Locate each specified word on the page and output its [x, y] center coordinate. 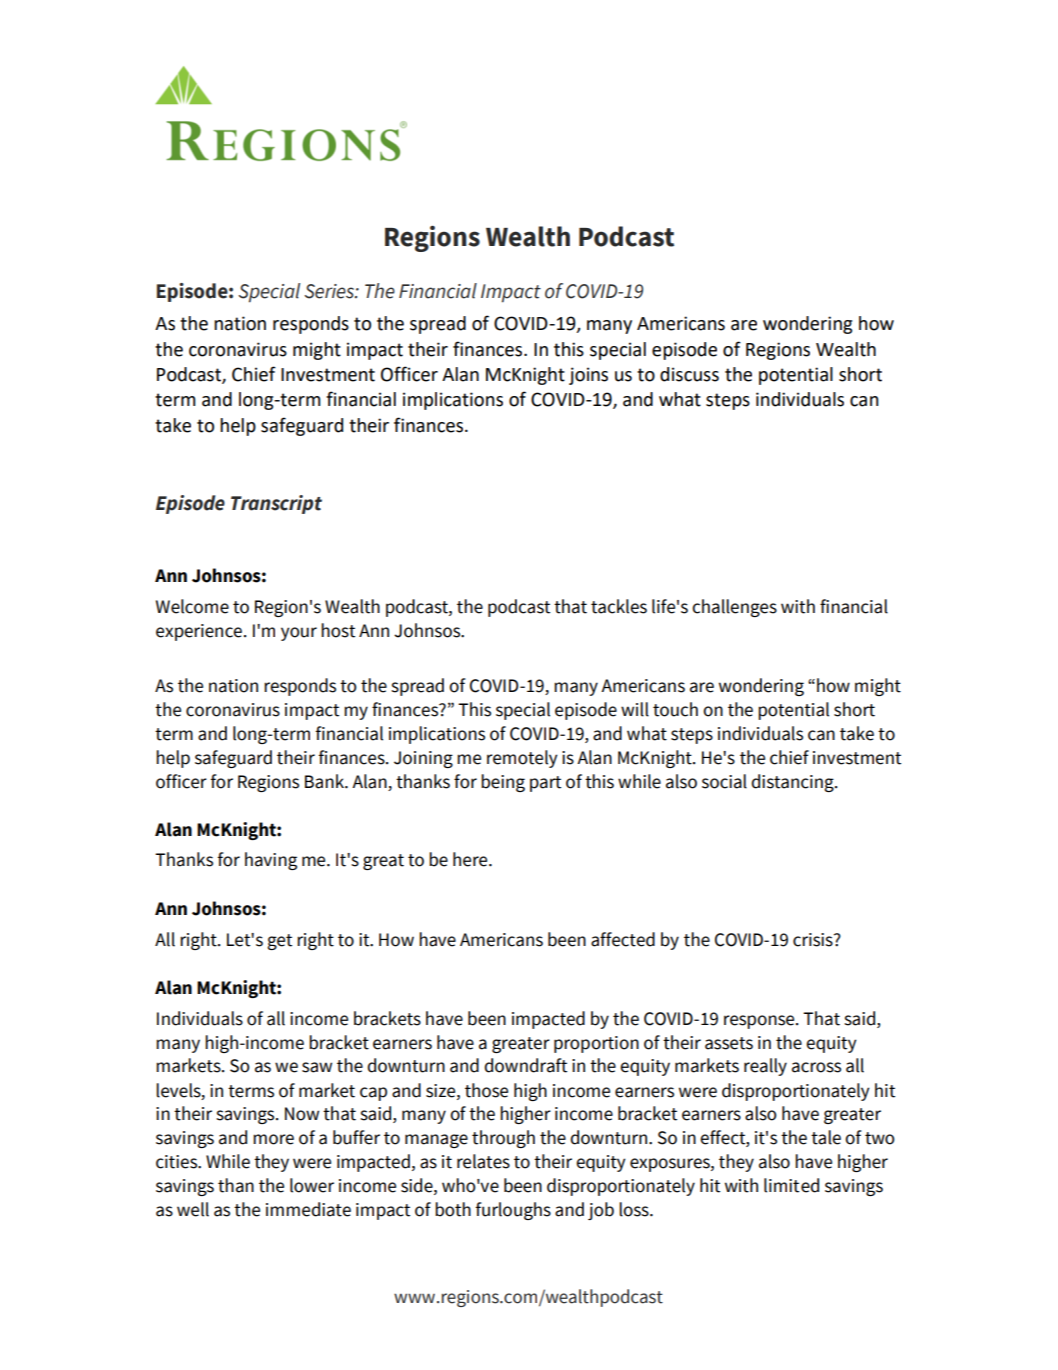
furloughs [513, 1211]
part [545, 784]
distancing [793, 783]
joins [588, 376]
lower [312, 1185]
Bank [325, 781]
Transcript [276, 504]
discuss [689, 374]
